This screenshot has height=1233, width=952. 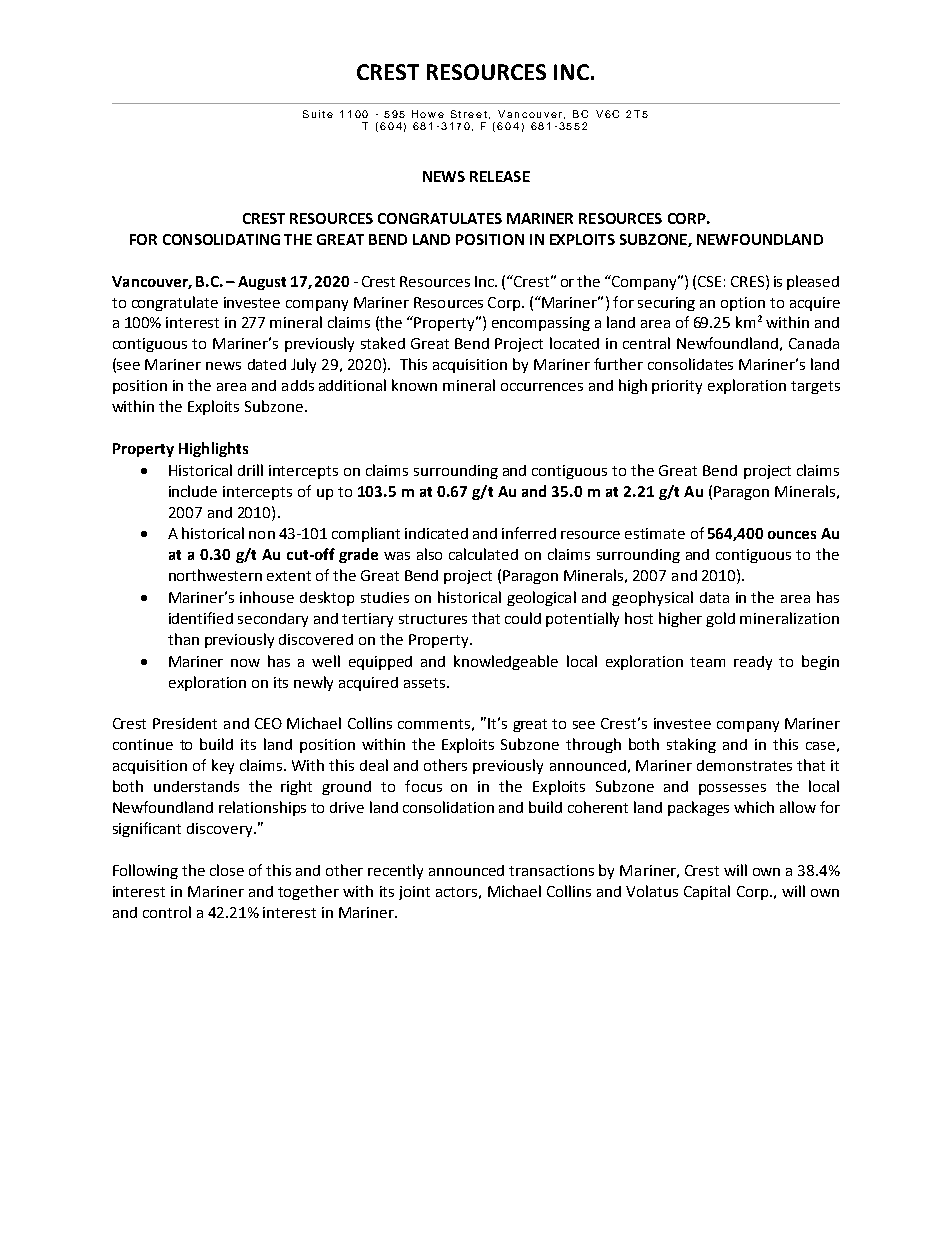 What do you see at coordinates (506, 662) in the screenshot?
I see `knowledgeable` at bounding box center [506, 662].
